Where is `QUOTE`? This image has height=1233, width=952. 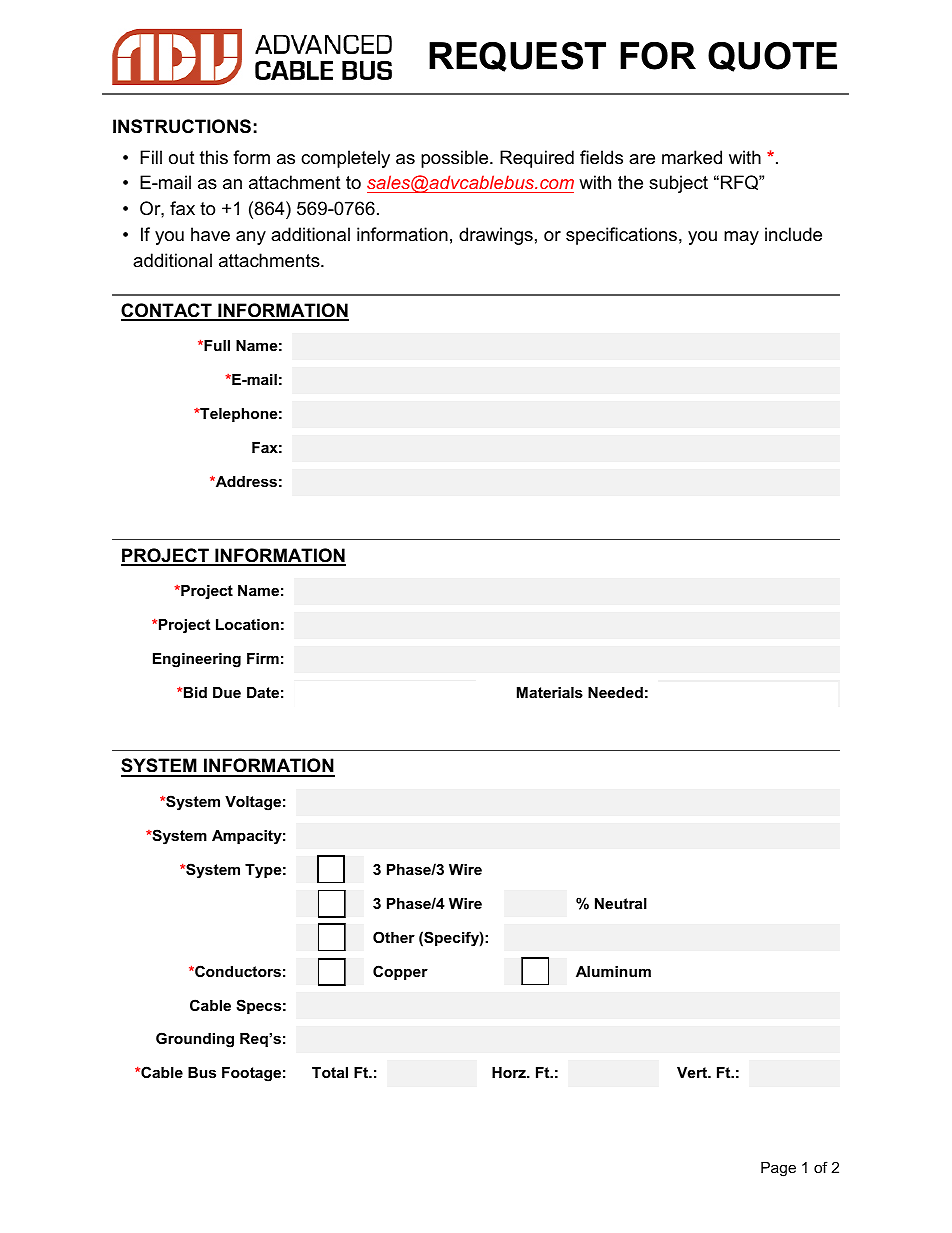 QUOTE is located at coordinates (772, 57).
